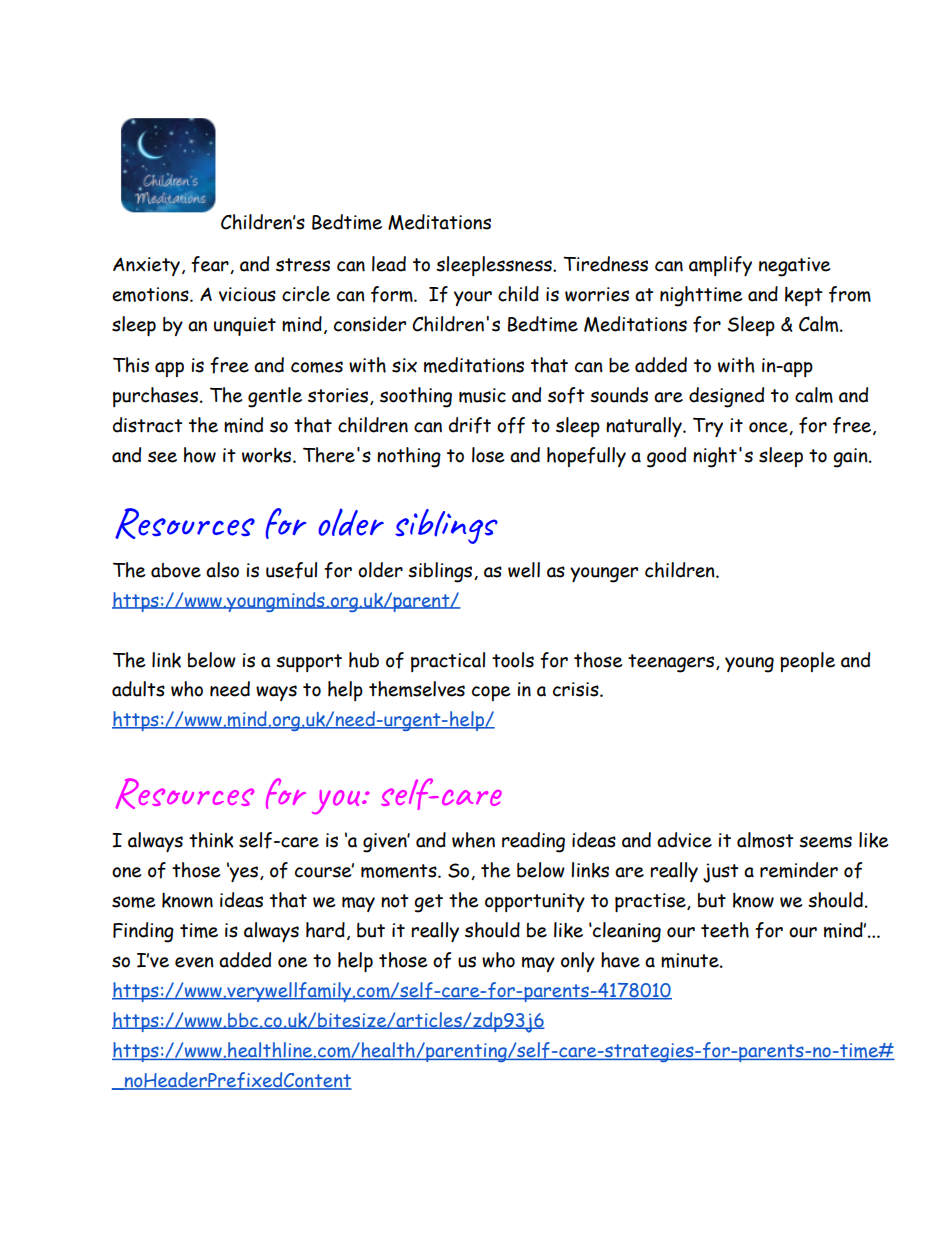 This image has height=1233, width=952. I want to click on adults, so click(138, 689).
